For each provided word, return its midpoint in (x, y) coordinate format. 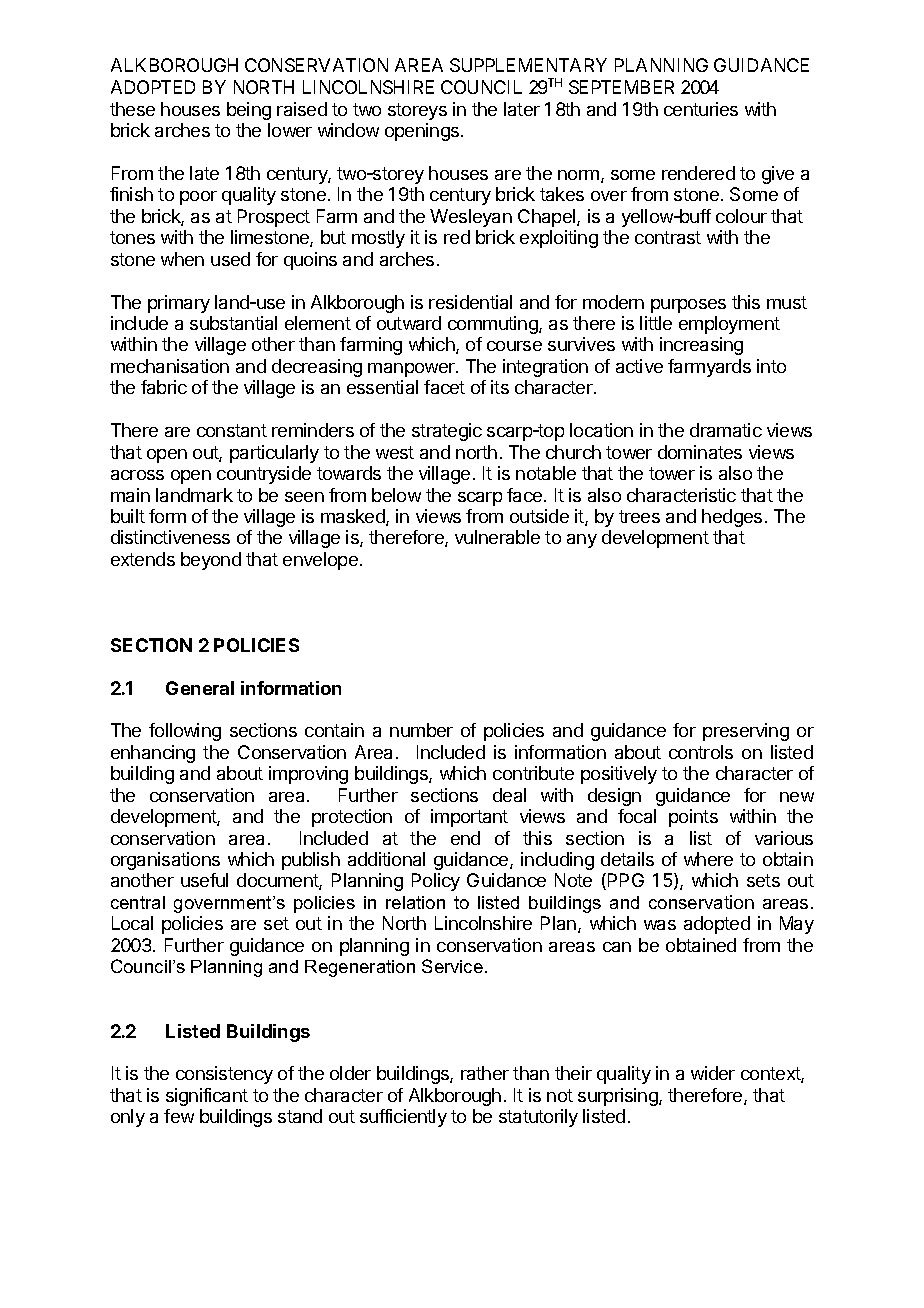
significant (207, 1097)
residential (470, 302)
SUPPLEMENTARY (528, 65)
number (421, 730)
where (708, 859)
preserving (746, 732)
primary (179, 304)
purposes (688, 306)
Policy (436, 882)
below (396, 495)
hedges (732, 518)
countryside (264, 475)
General (200, 688)
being (249, 111)
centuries (701, 109)
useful (204, 880)
